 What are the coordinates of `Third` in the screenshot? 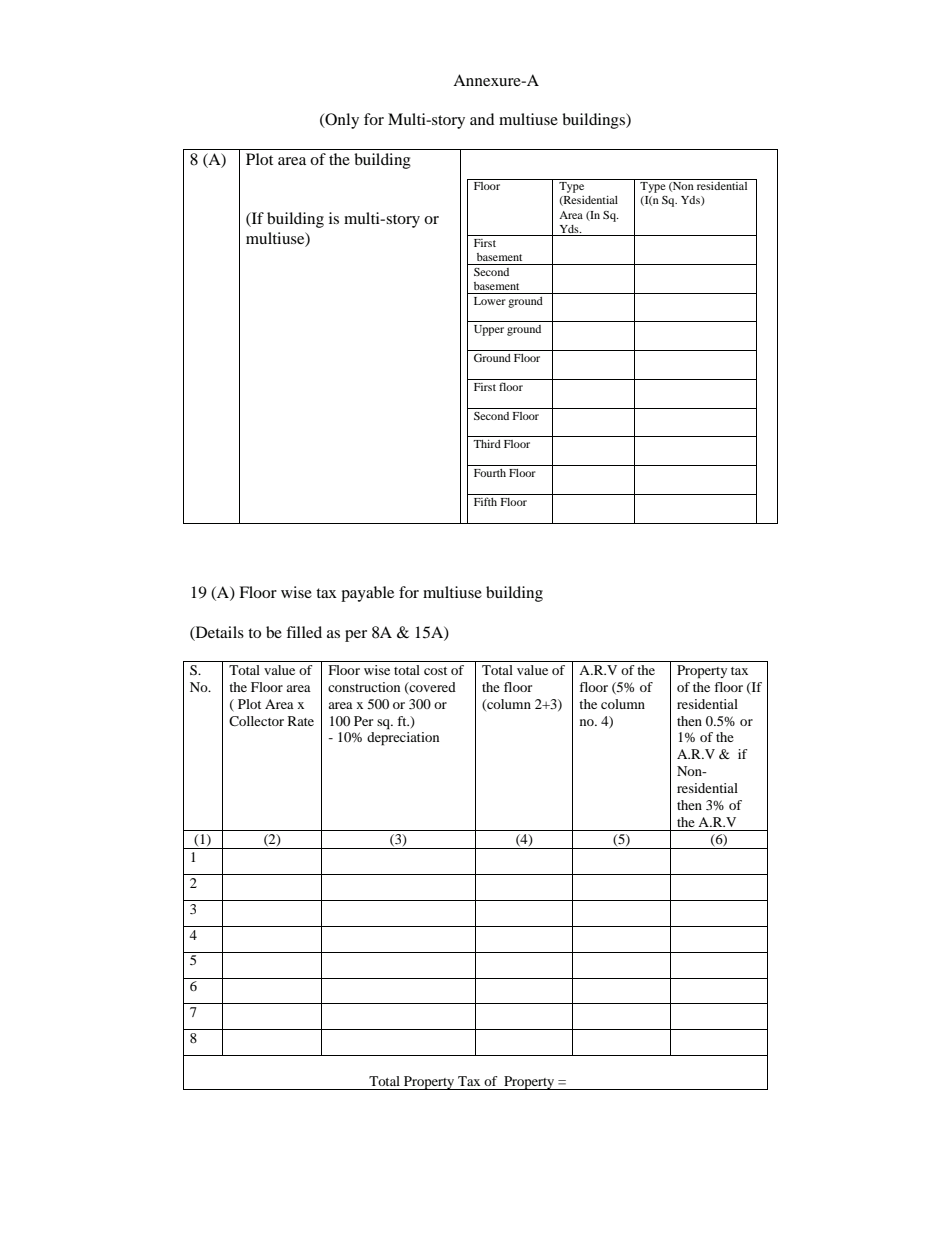 It's located at (487, 444).
